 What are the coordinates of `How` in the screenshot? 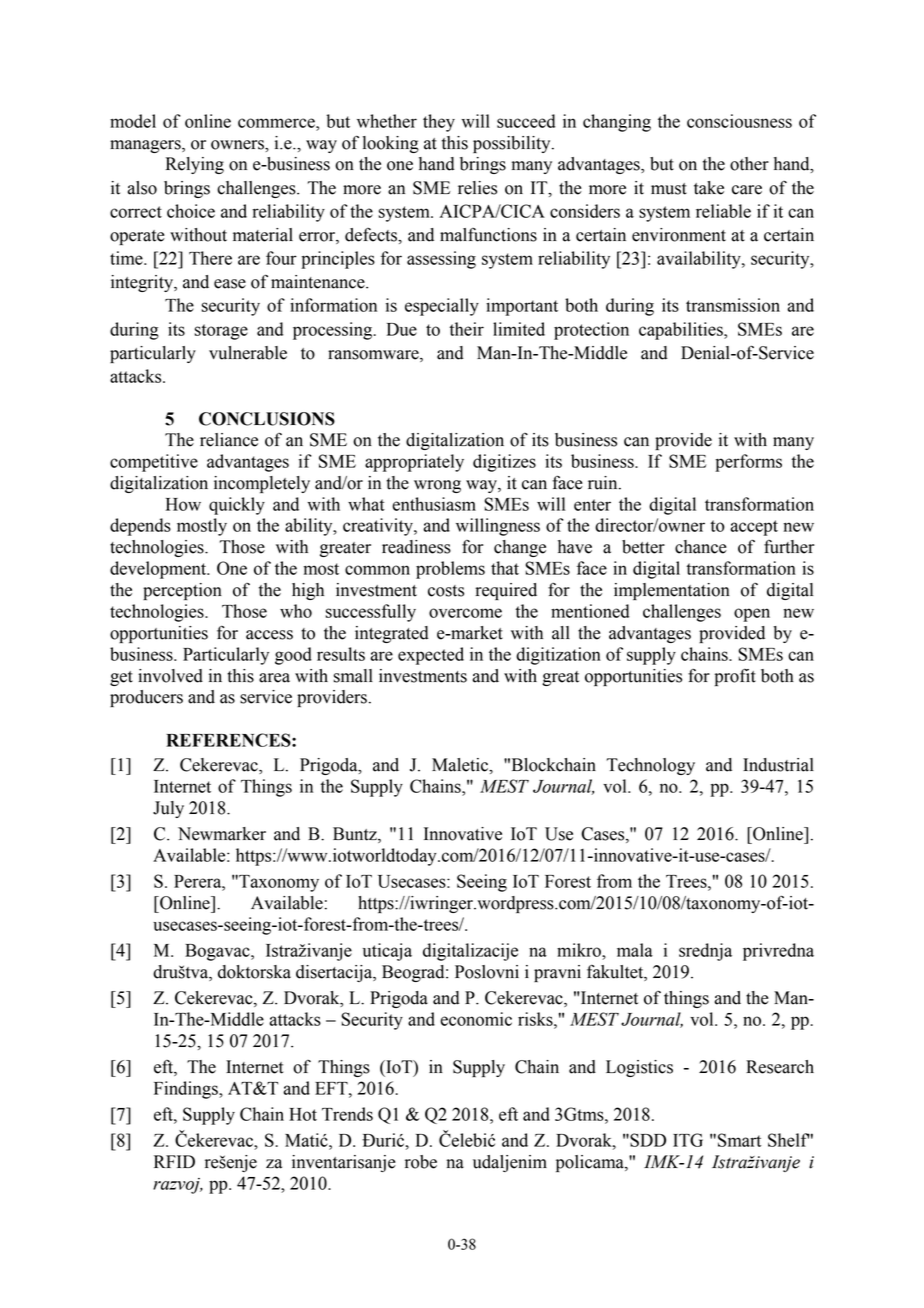 It's located at (183, 504).
